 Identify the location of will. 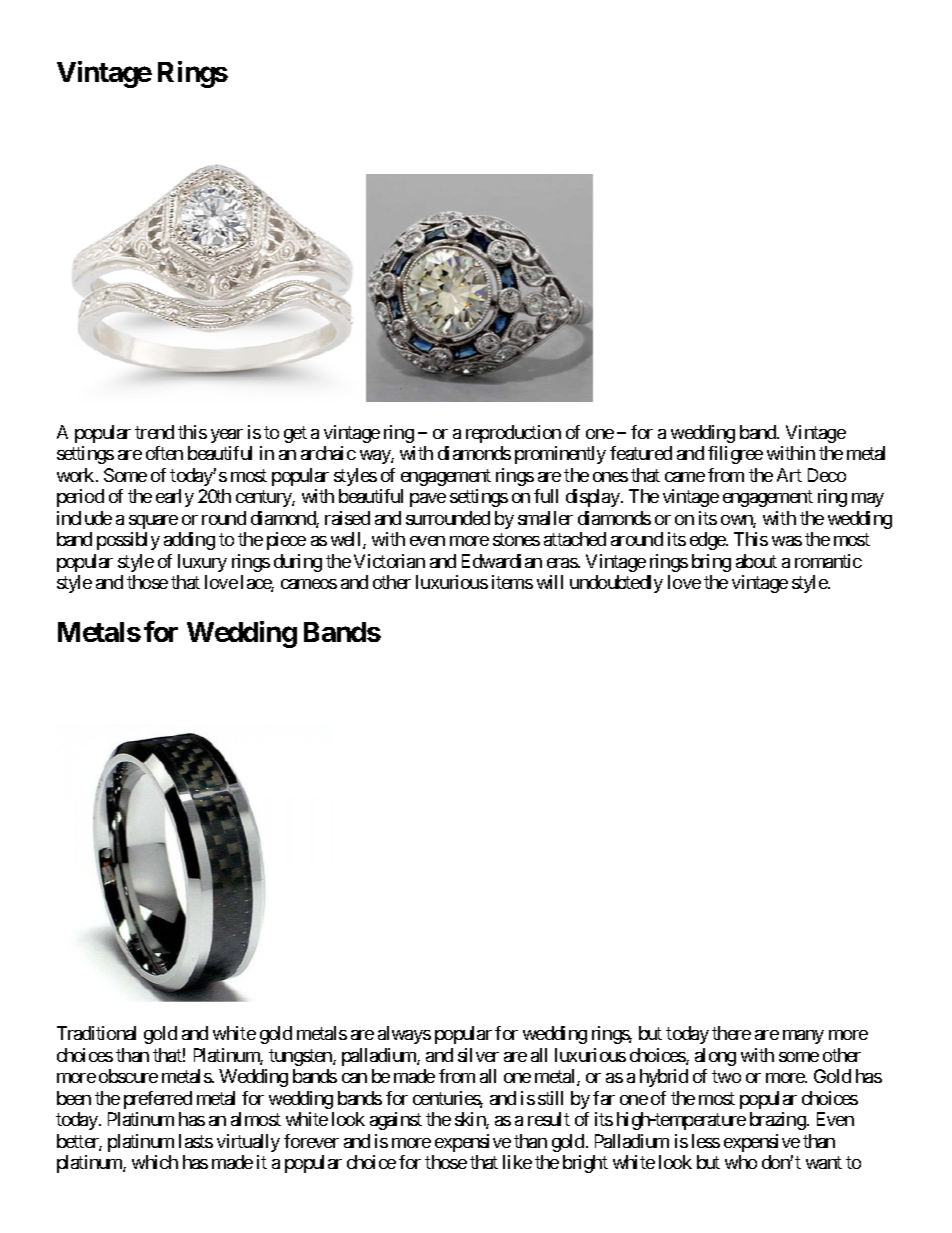
(550, 582).
